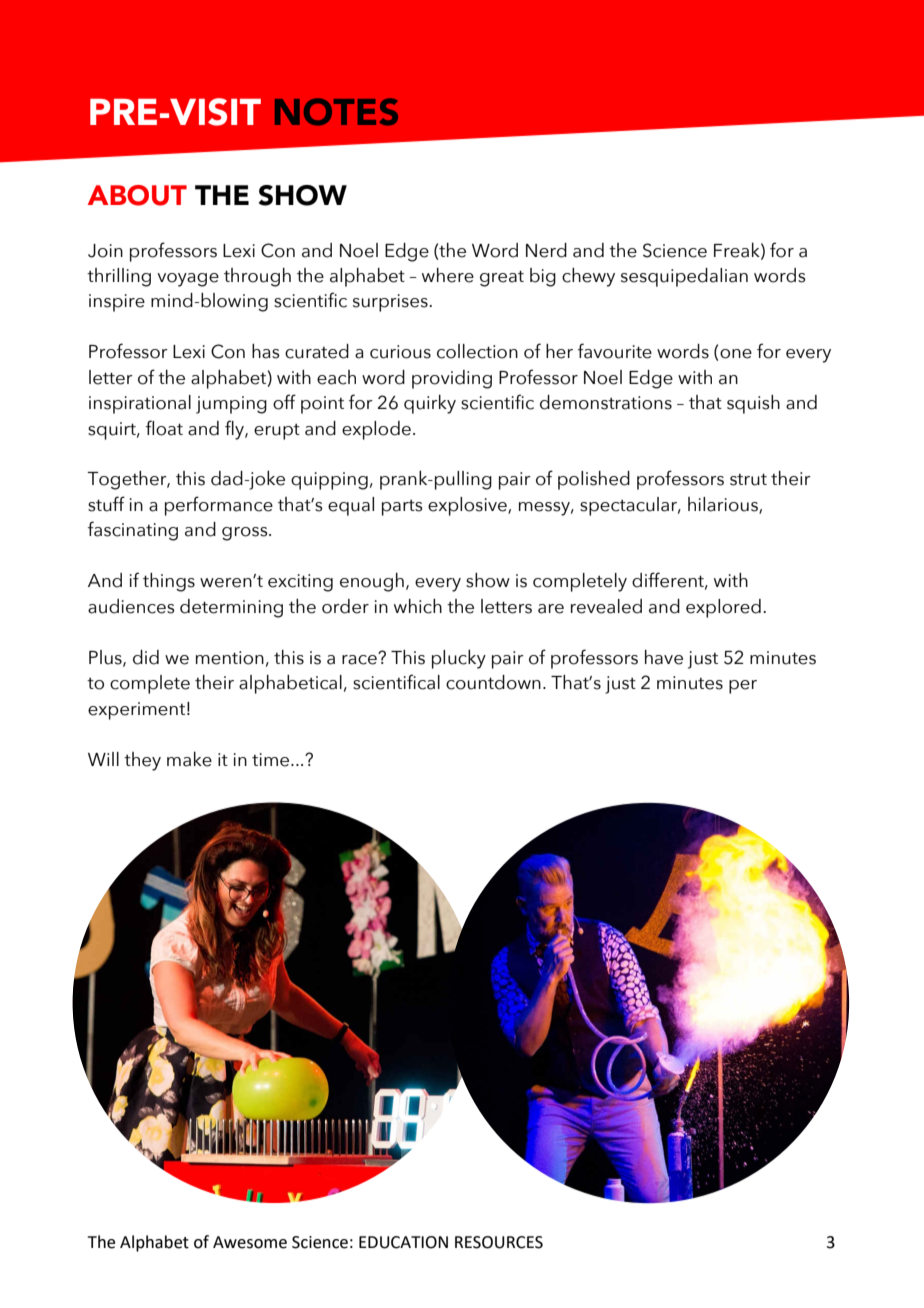  Describe the element at coordinates (724, 505) in the screenshot. I see `hilarious` at that location.
